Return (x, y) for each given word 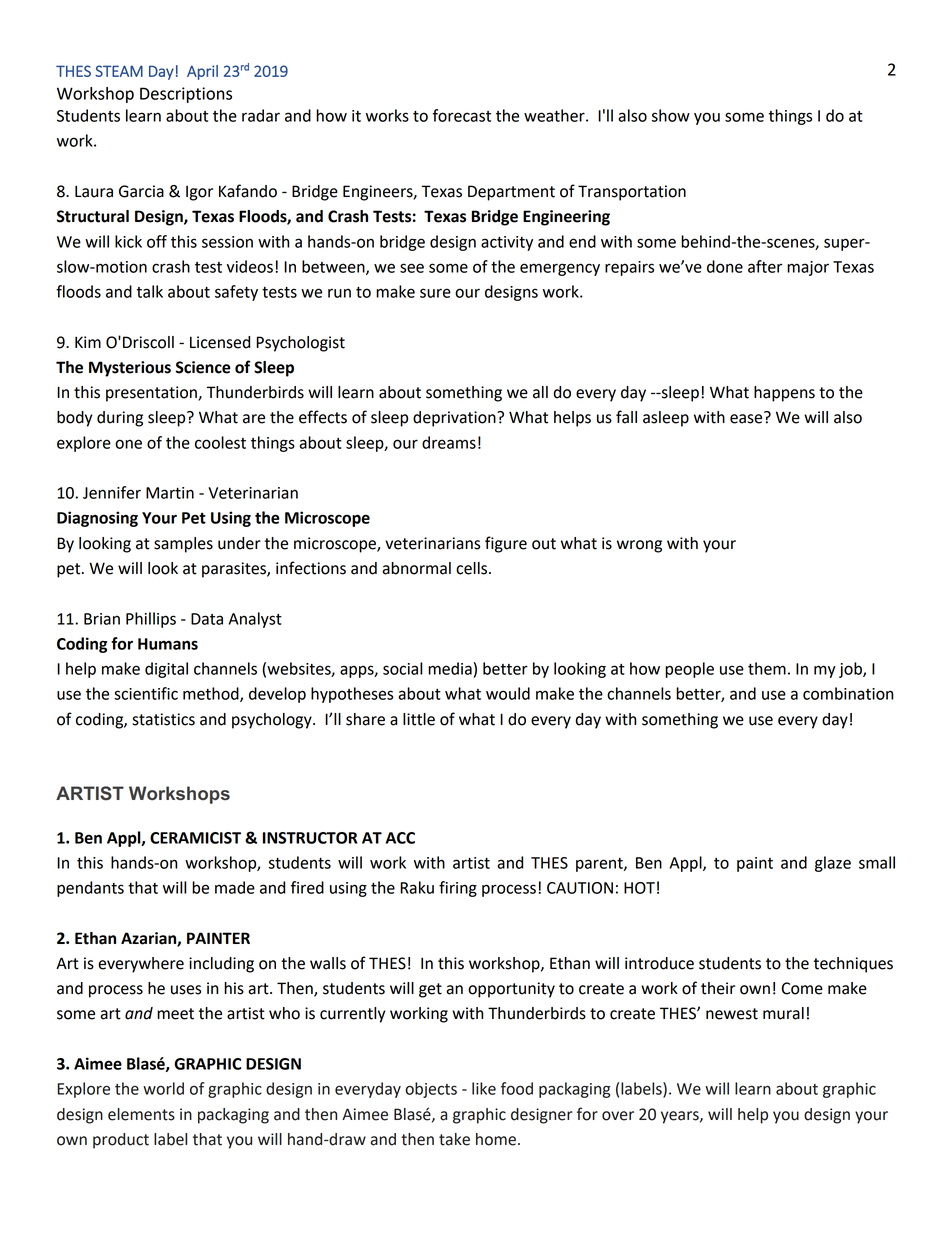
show (671, 115)
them (767, 668)
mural (783, 1013)
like (484, 1088)
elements (141, 1114)
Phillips (151, 620)
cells (473, 568)
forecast (462, 115)
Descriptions (186, 95)
